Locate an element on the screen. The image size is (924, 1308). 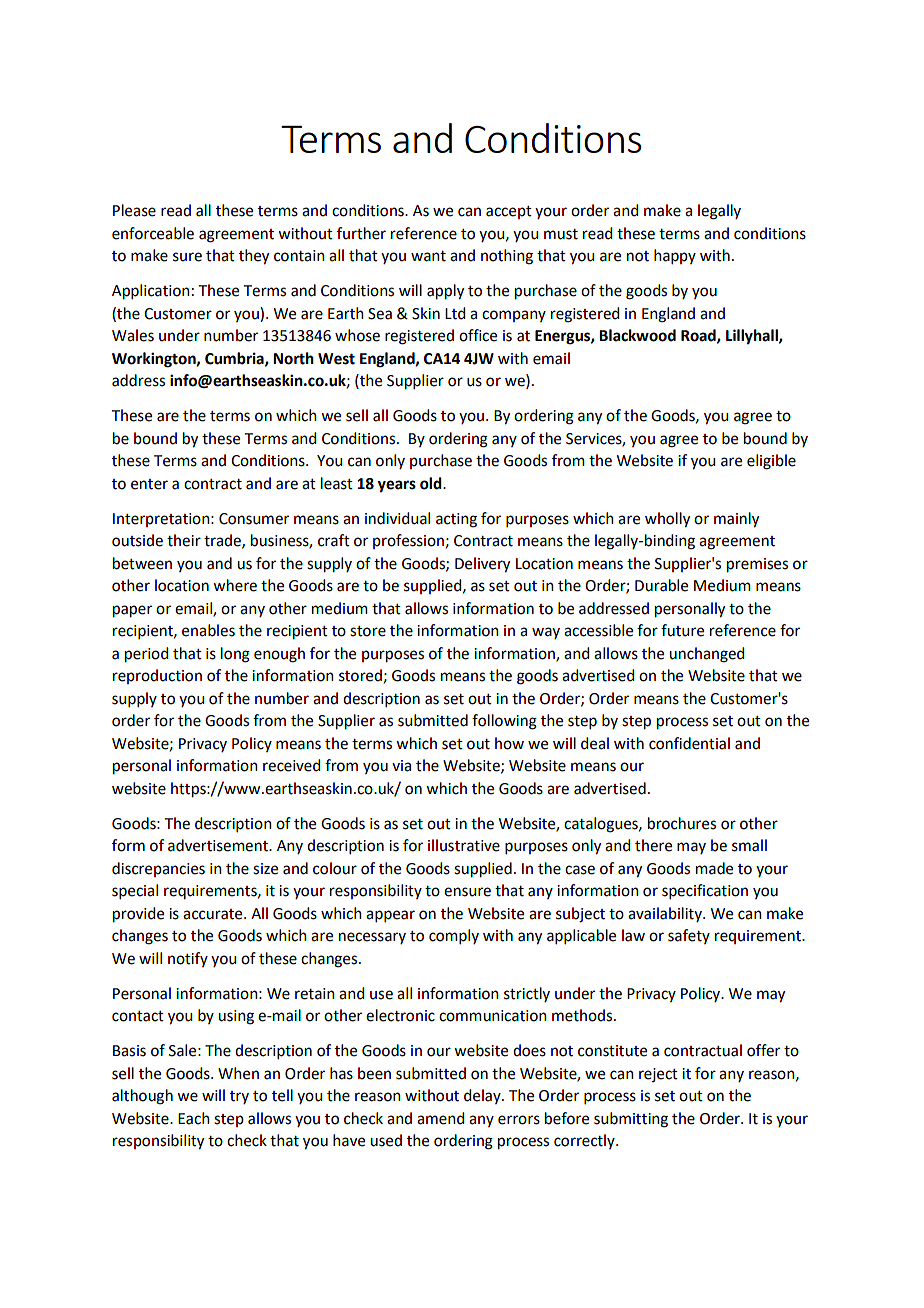
Each is located at coordinates (194, 1118).
